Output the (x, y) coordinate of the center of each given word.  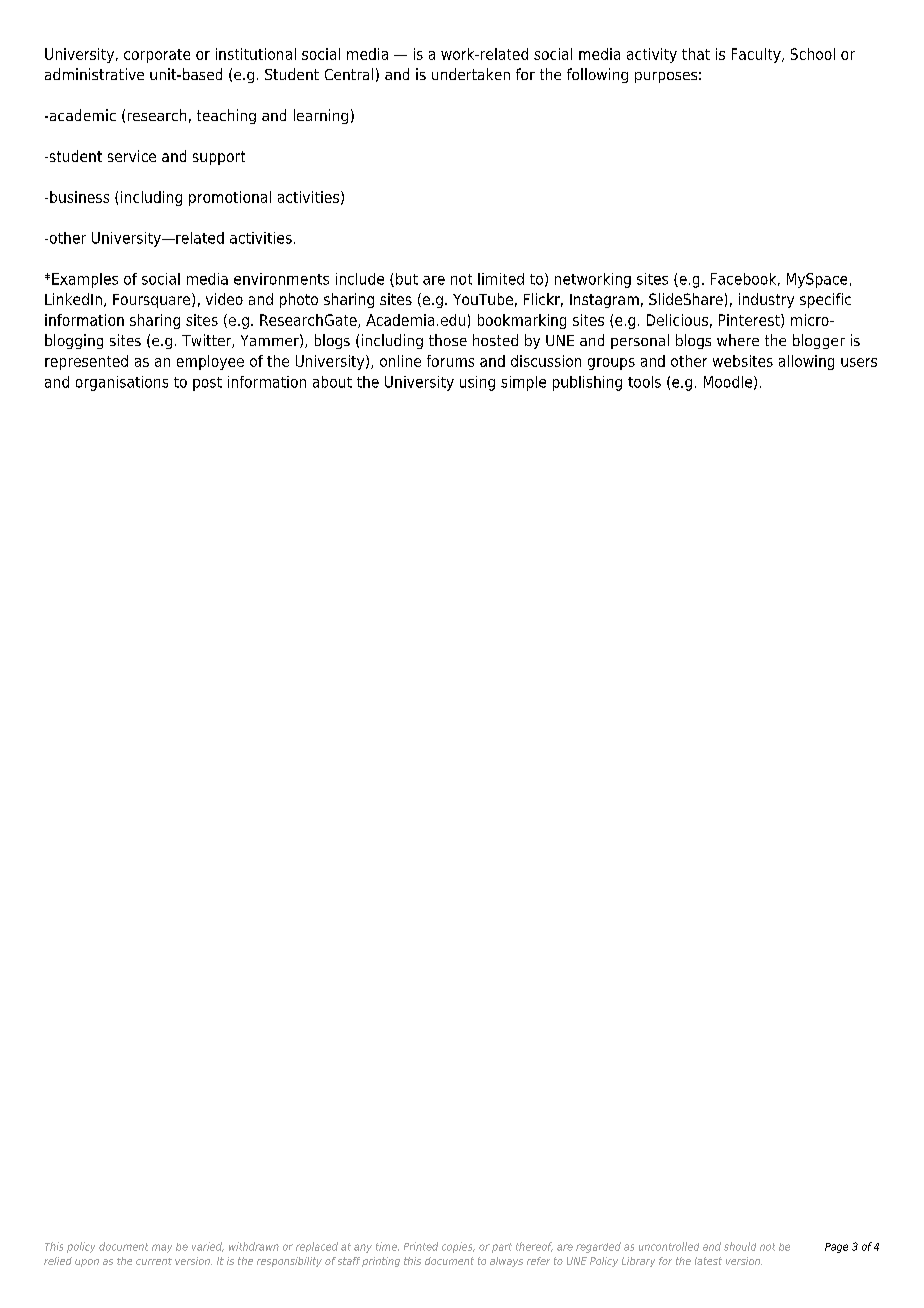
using (477, 383)
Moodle (728, 382)
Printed (421, 1246)
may (162, 1248)
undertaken (471, 74)
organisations (122, 383)
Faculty (757, 55)
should (740, 1246)
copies (458, 1247)
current (154, 1261)
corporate (157, 56)
